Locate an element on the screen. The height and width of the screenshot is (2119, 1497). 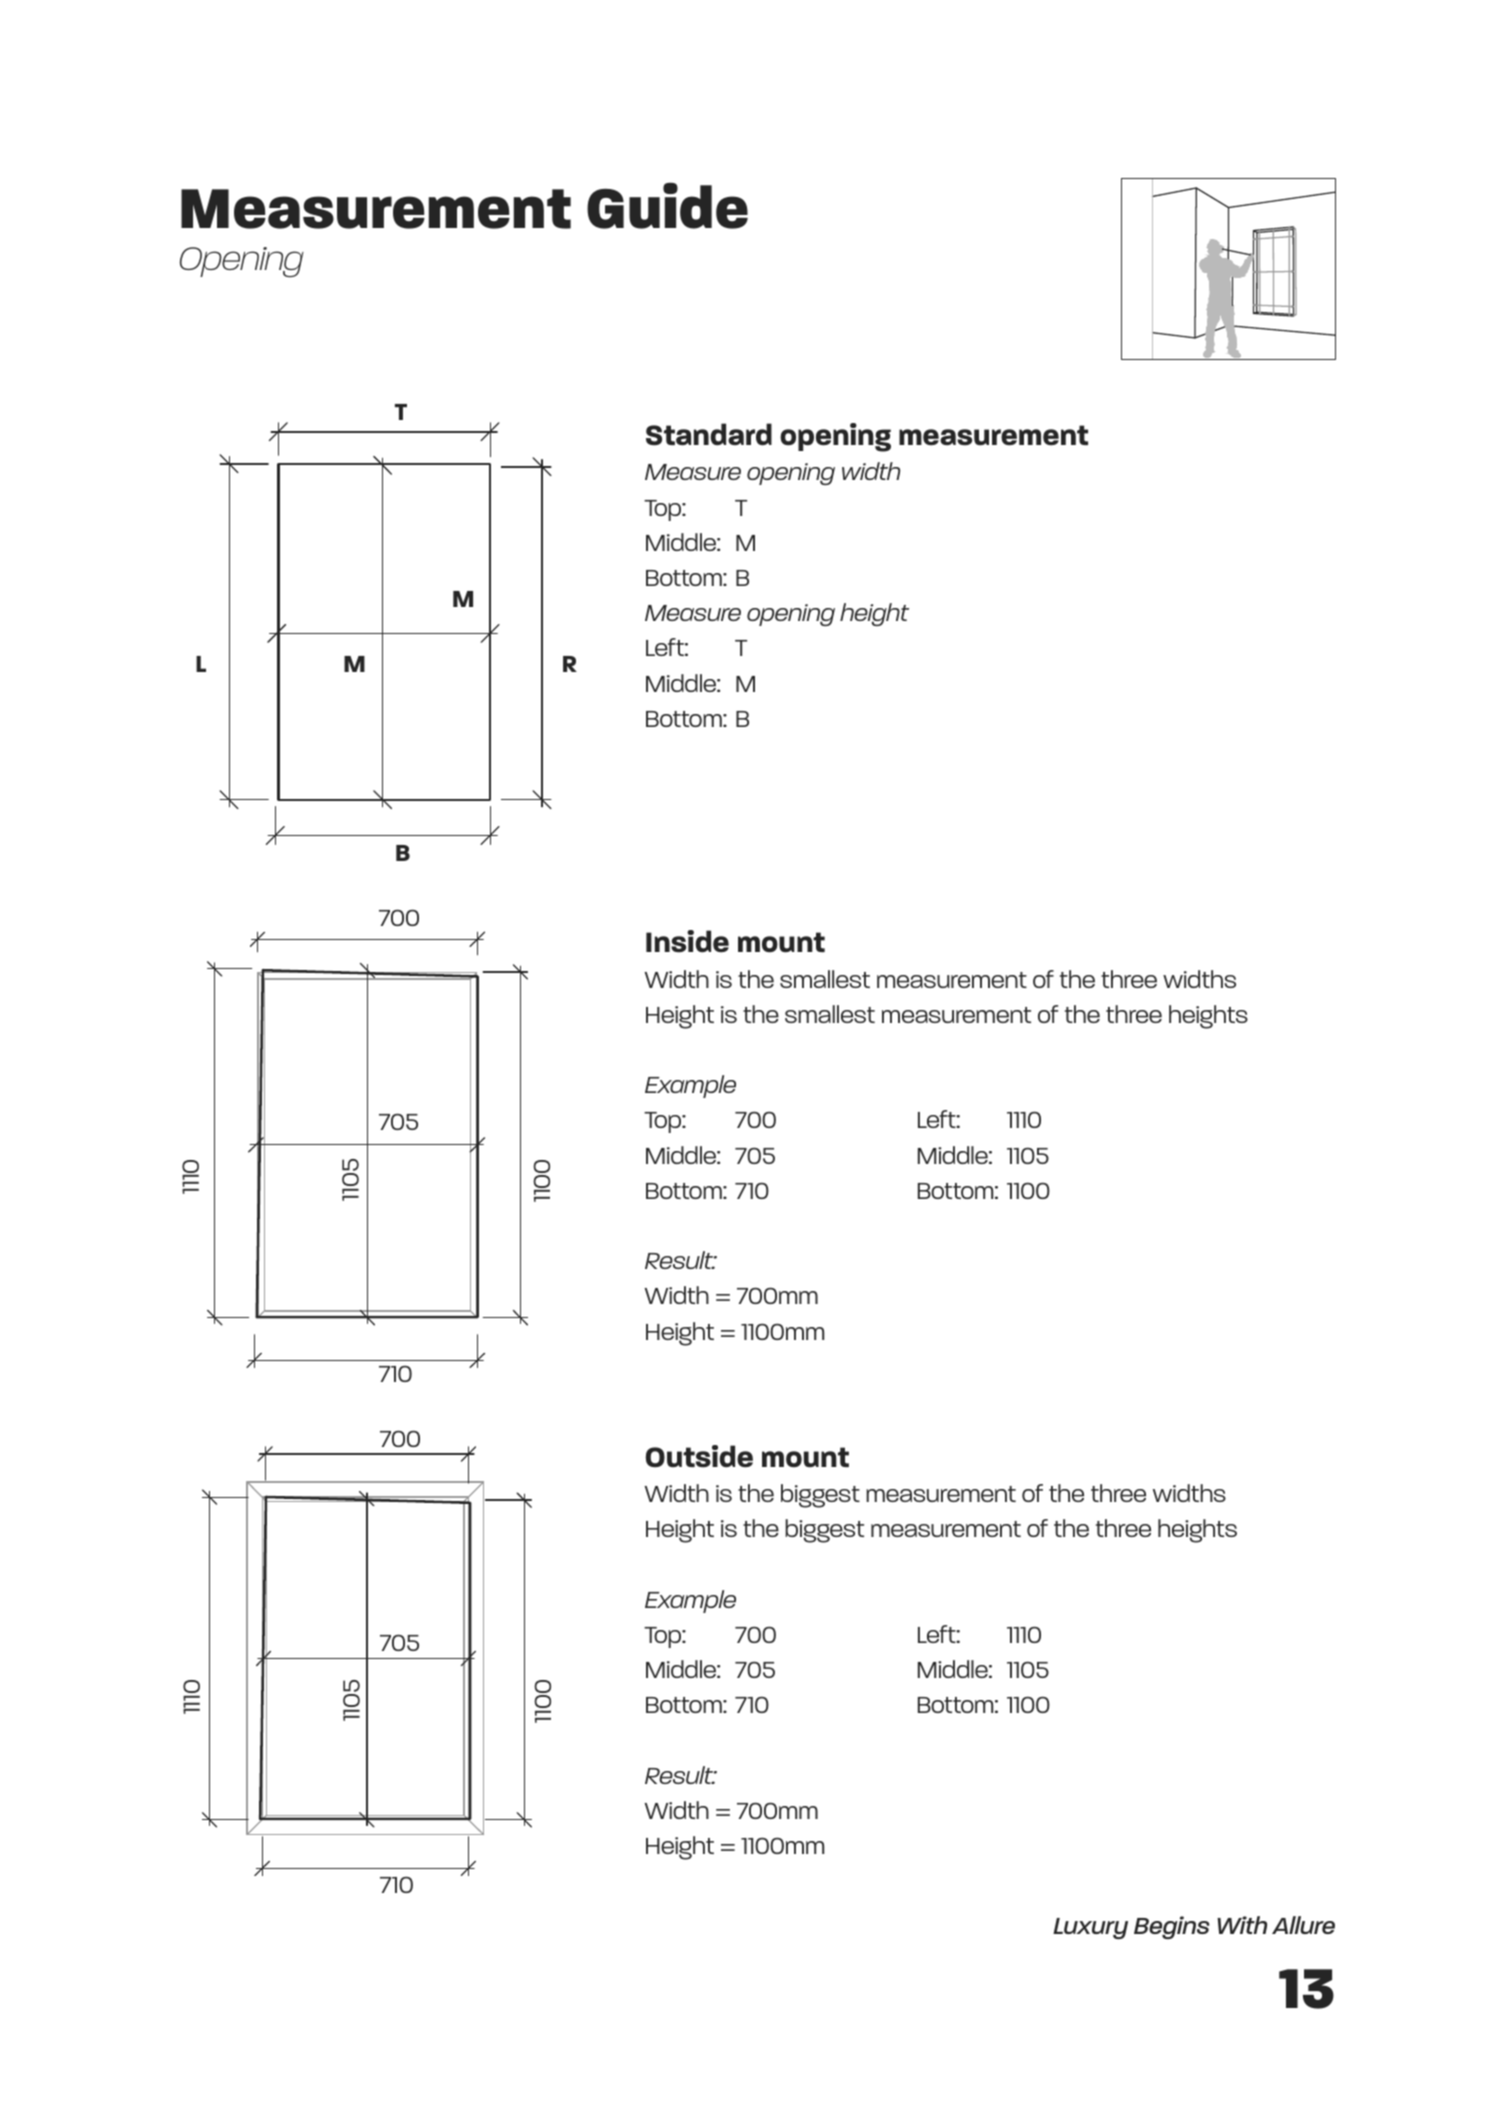
Guide is located at coordinates (667, 205).
